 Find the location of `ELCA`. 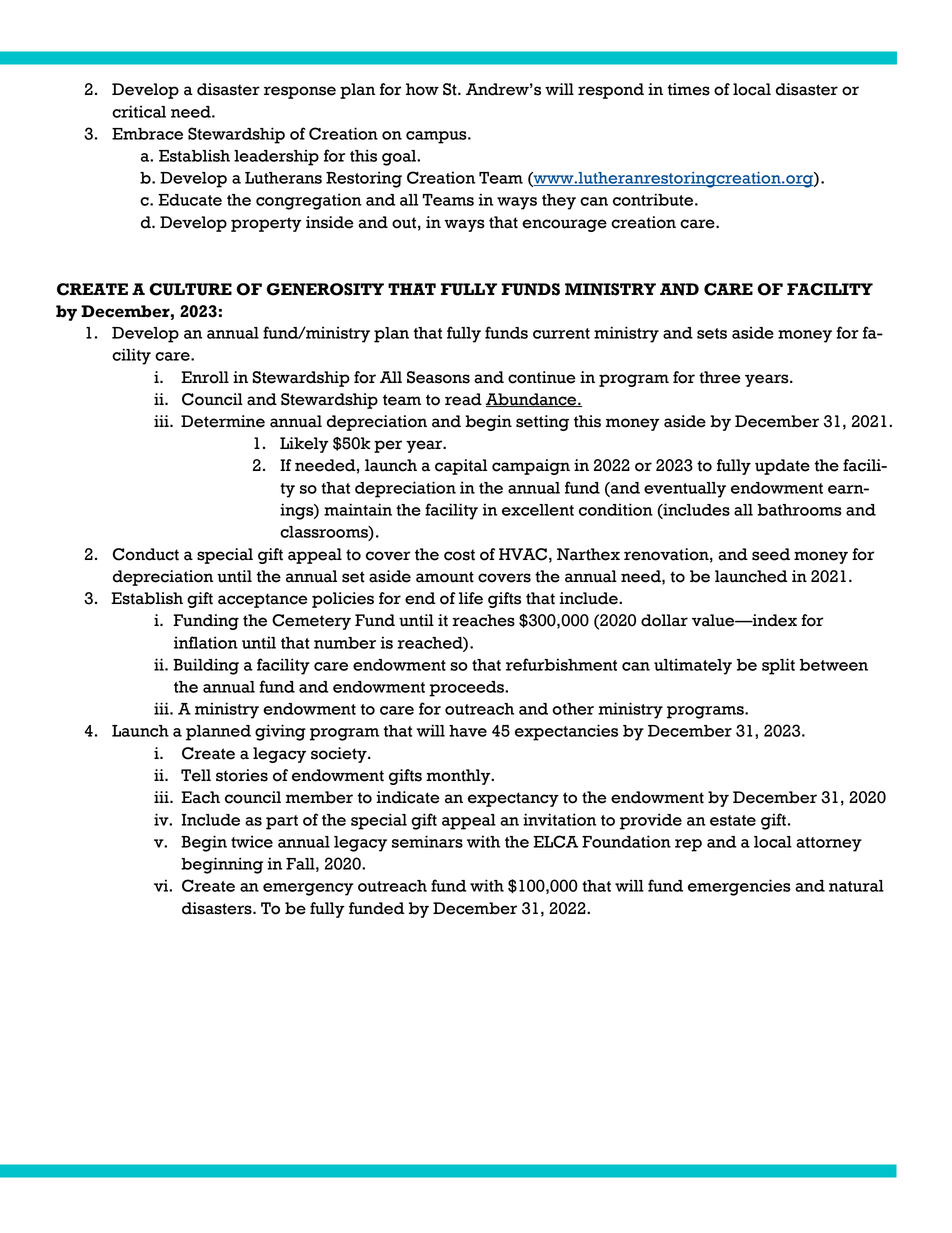

ELCA is located at coordinates (555, 841).
